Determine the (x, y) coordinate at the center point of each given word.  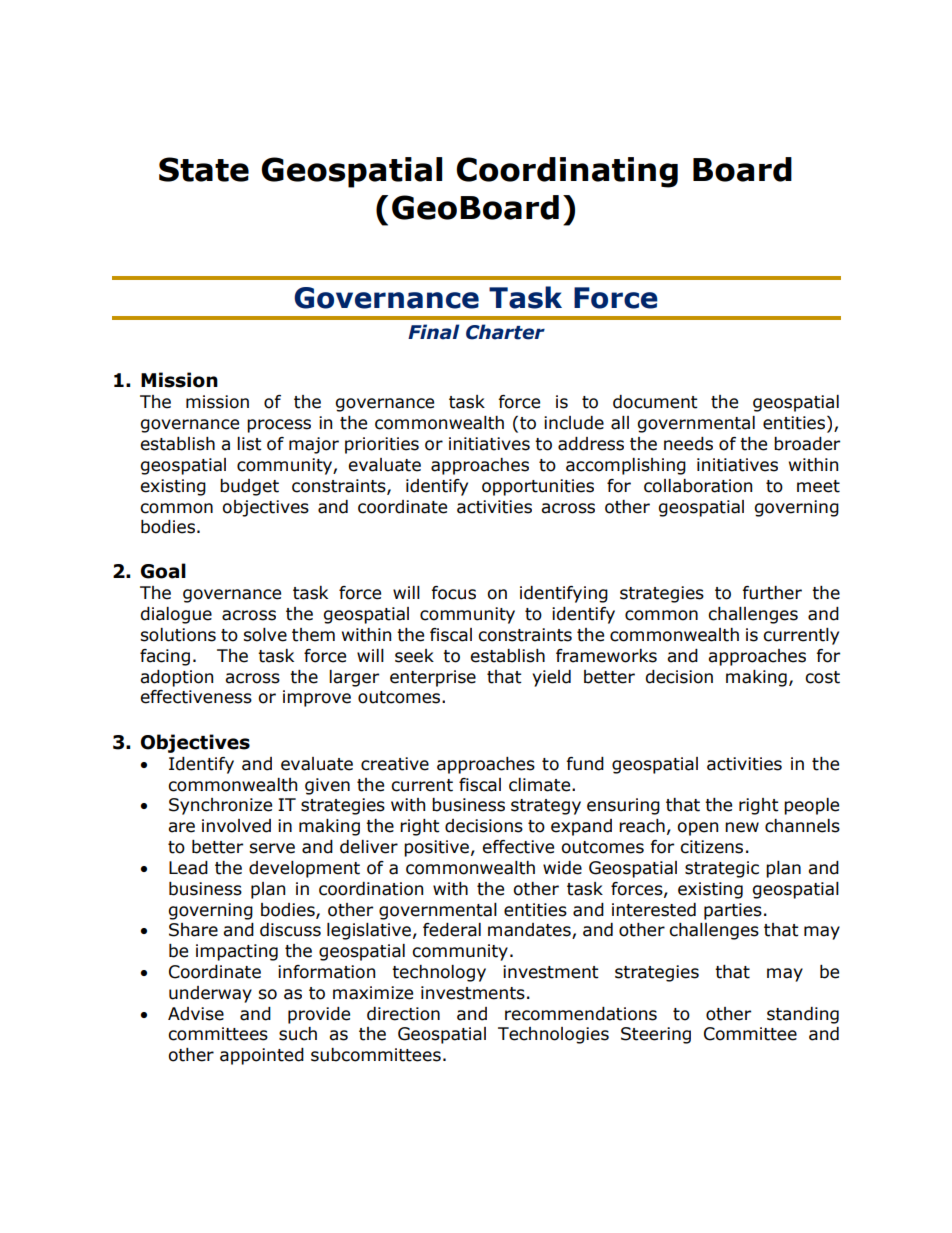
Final (434, 332)
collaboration (698, 486)
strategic (722, 869)
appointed (262, 1056)
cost (822, 677)
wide (562, 868)
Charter (505, 332)
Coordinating (567, 172)
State (204, 169)
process (279, 426)
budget (249, 487)
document (655, 402)
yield (551, 678)
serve (272, 848)
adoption (176, 678)
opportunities (538, 487)
